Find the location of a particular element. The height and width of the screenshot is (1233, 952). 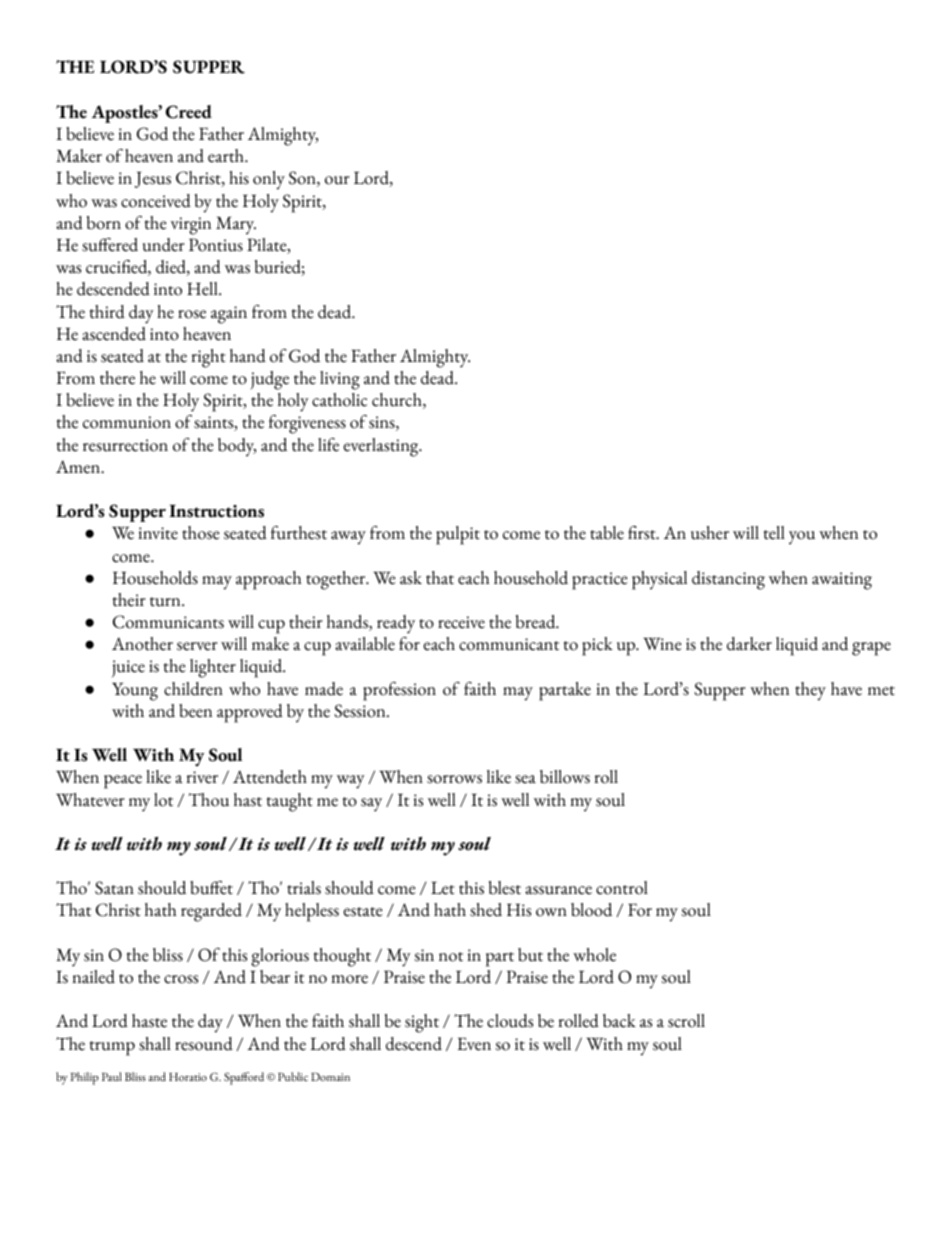

resound is located at coordinates (204, 1044).
